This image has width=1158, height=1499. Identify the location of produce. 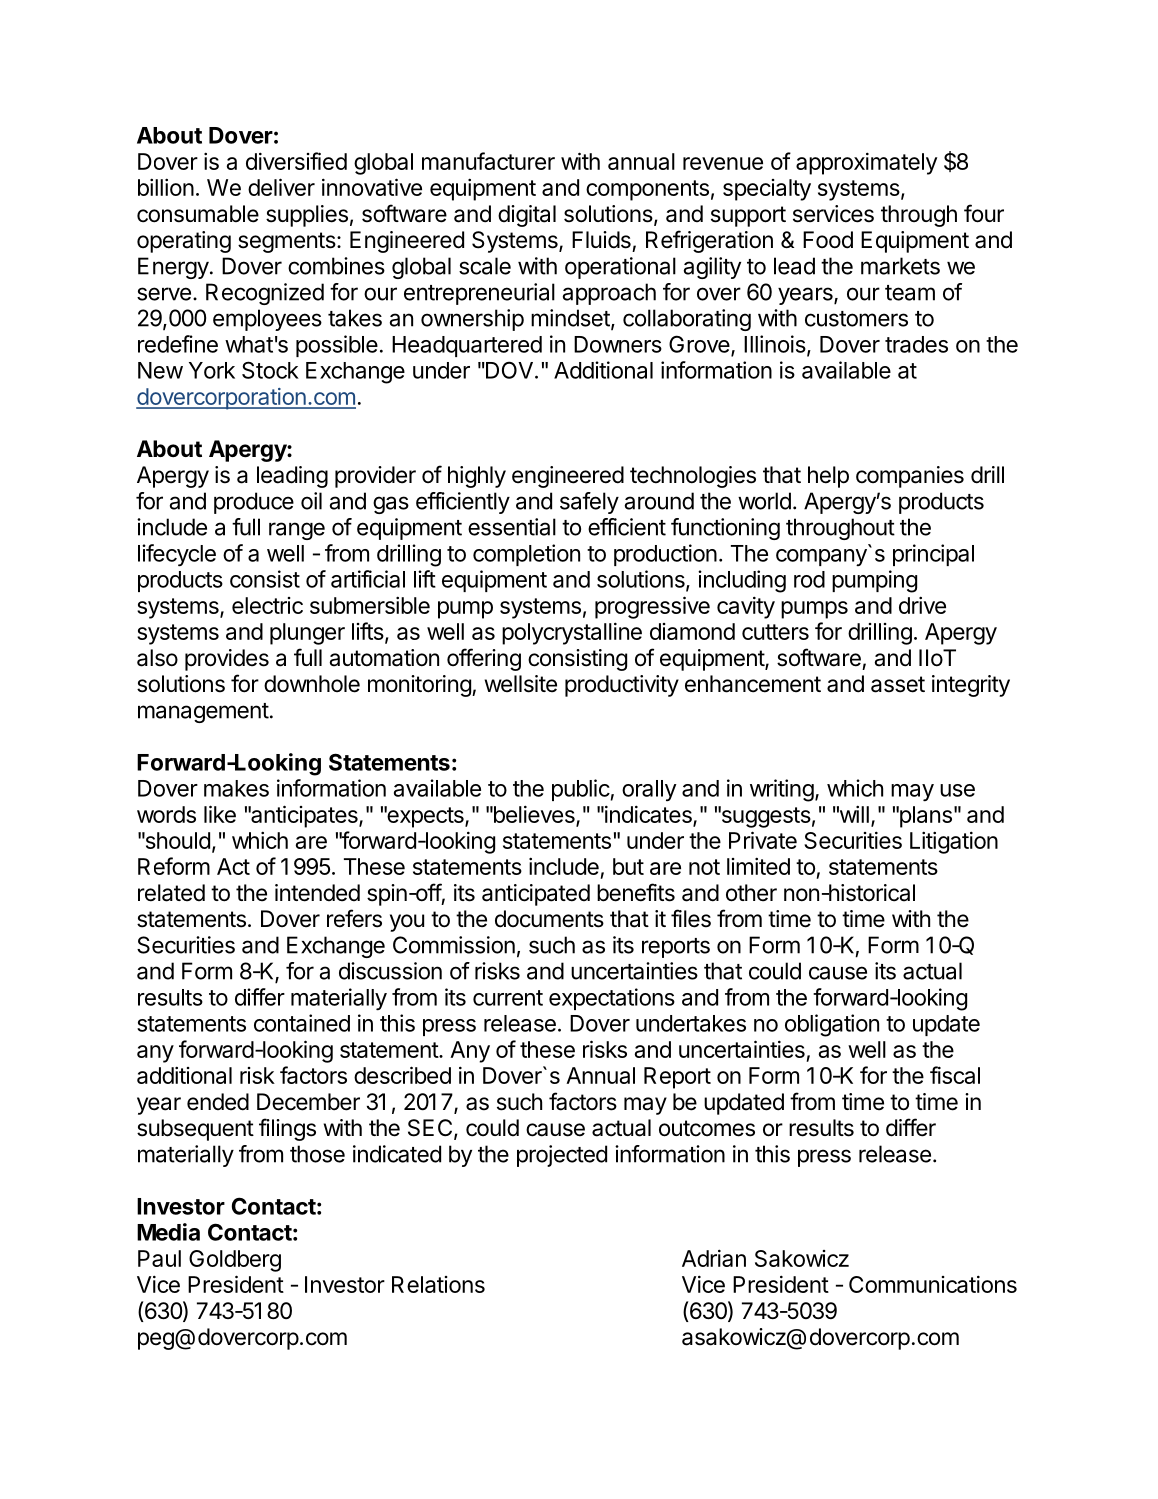
(254, 503).
